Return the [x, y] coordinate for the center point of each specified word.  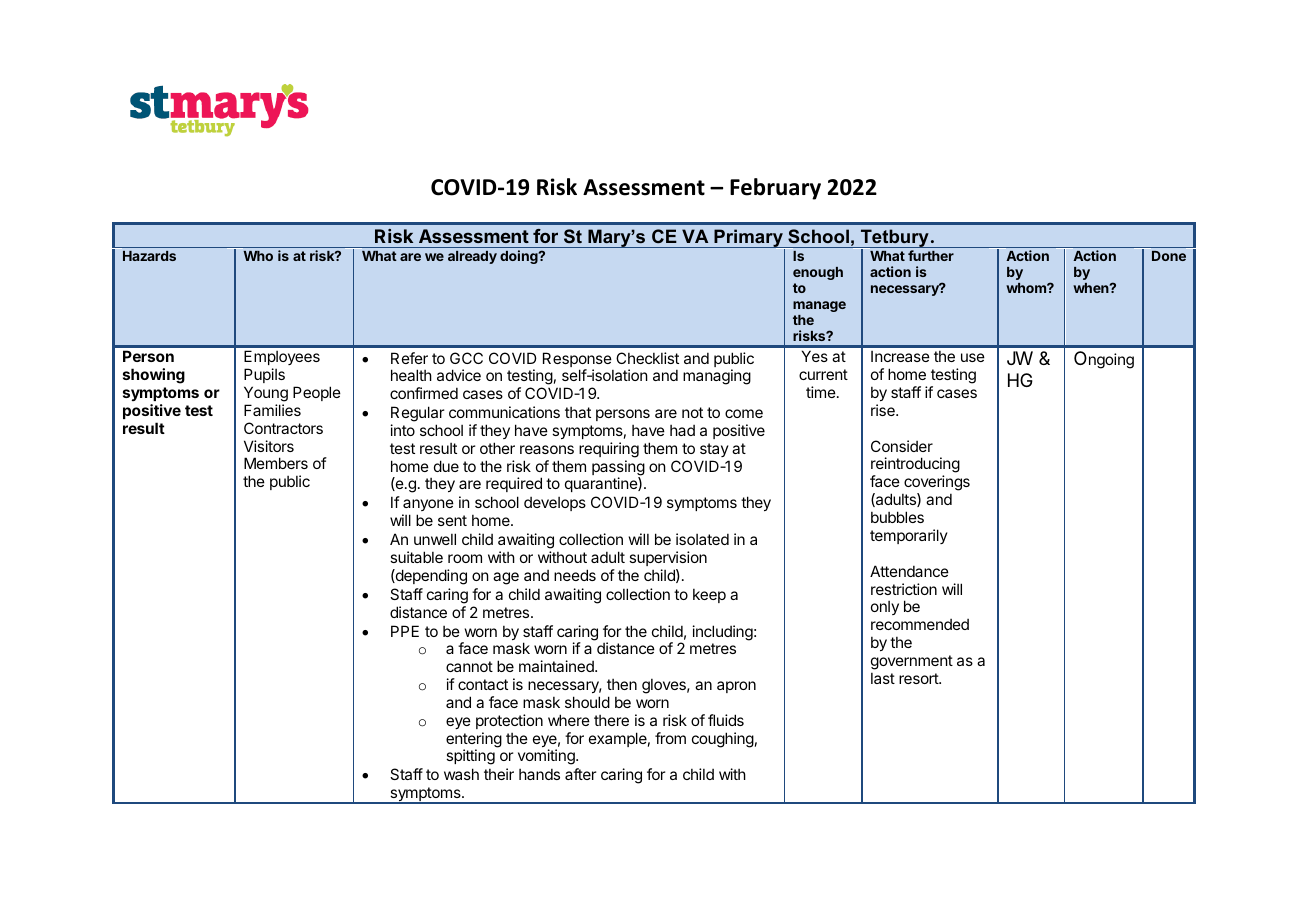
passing [618, 469]
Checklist [647, 358]
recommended [920, 624]
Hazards [149, 256]
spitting [470, 757]
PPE [405, 631]
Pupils [264, 375]
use [973, 357]
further [931, 255]
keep [709, 596]
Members [276, 463]
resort [919, 678]
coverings [937, 484]
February [775, 189]
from [670, 738]
